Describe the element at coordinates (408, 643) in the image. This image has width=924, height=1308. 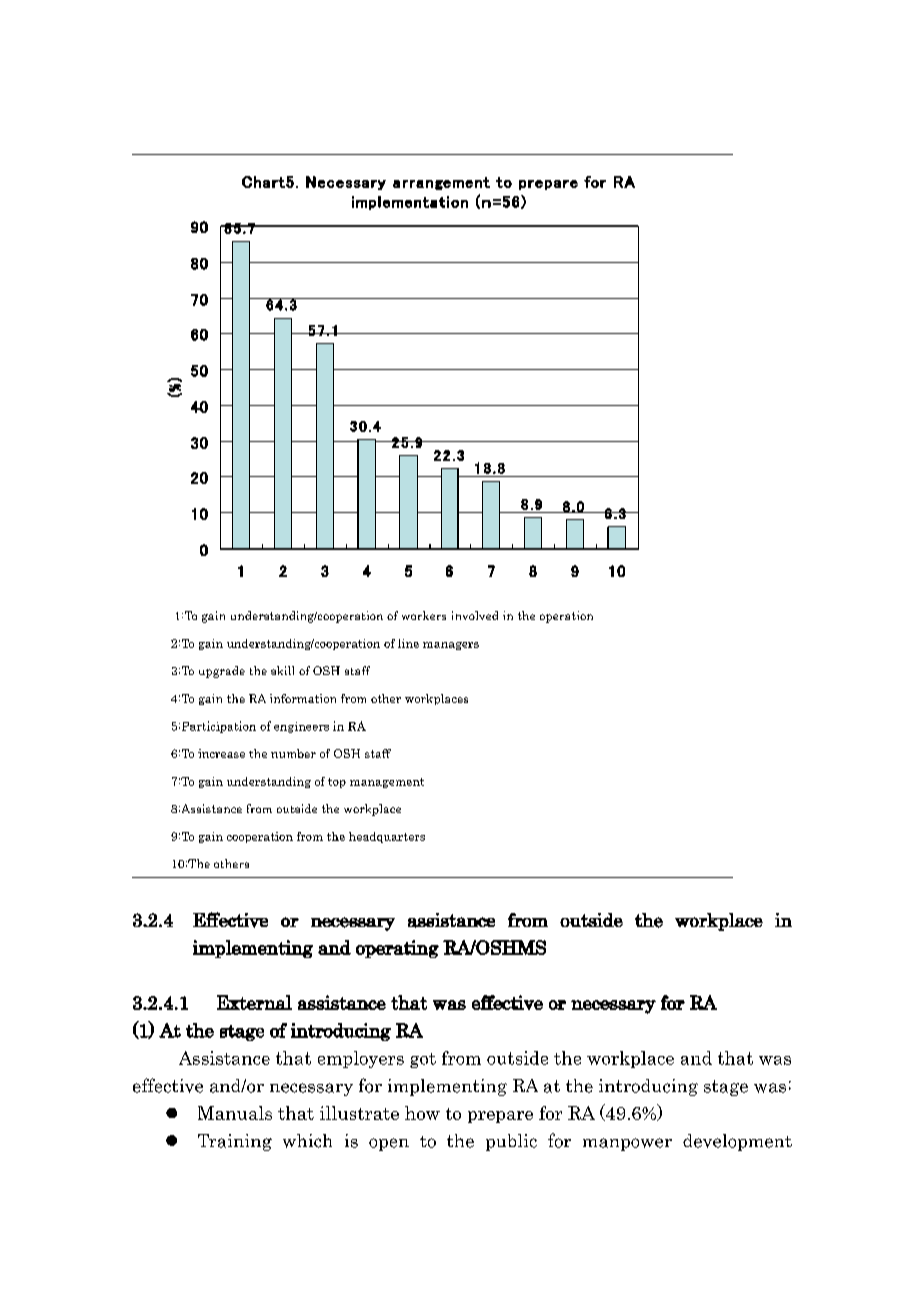
I see `line` at that location.
